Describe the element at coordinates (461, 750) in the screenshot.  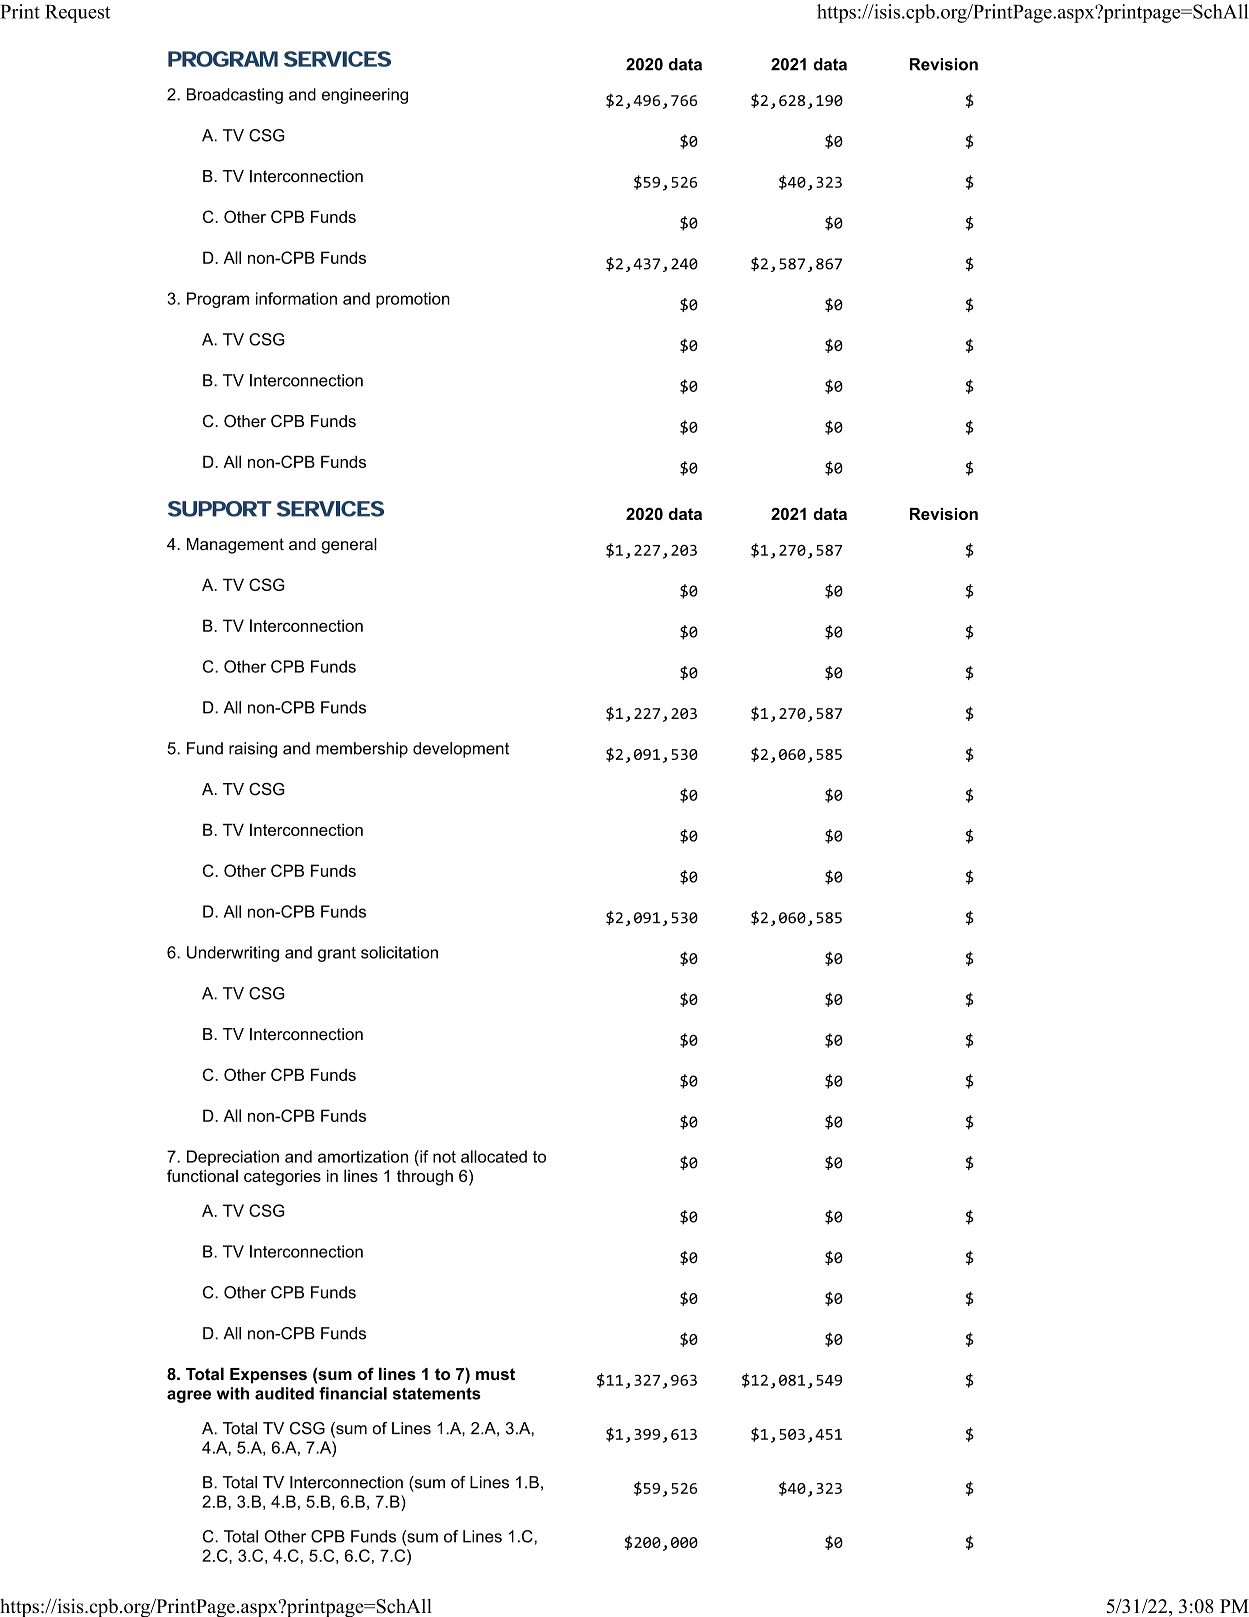
I see `development` at that location.
